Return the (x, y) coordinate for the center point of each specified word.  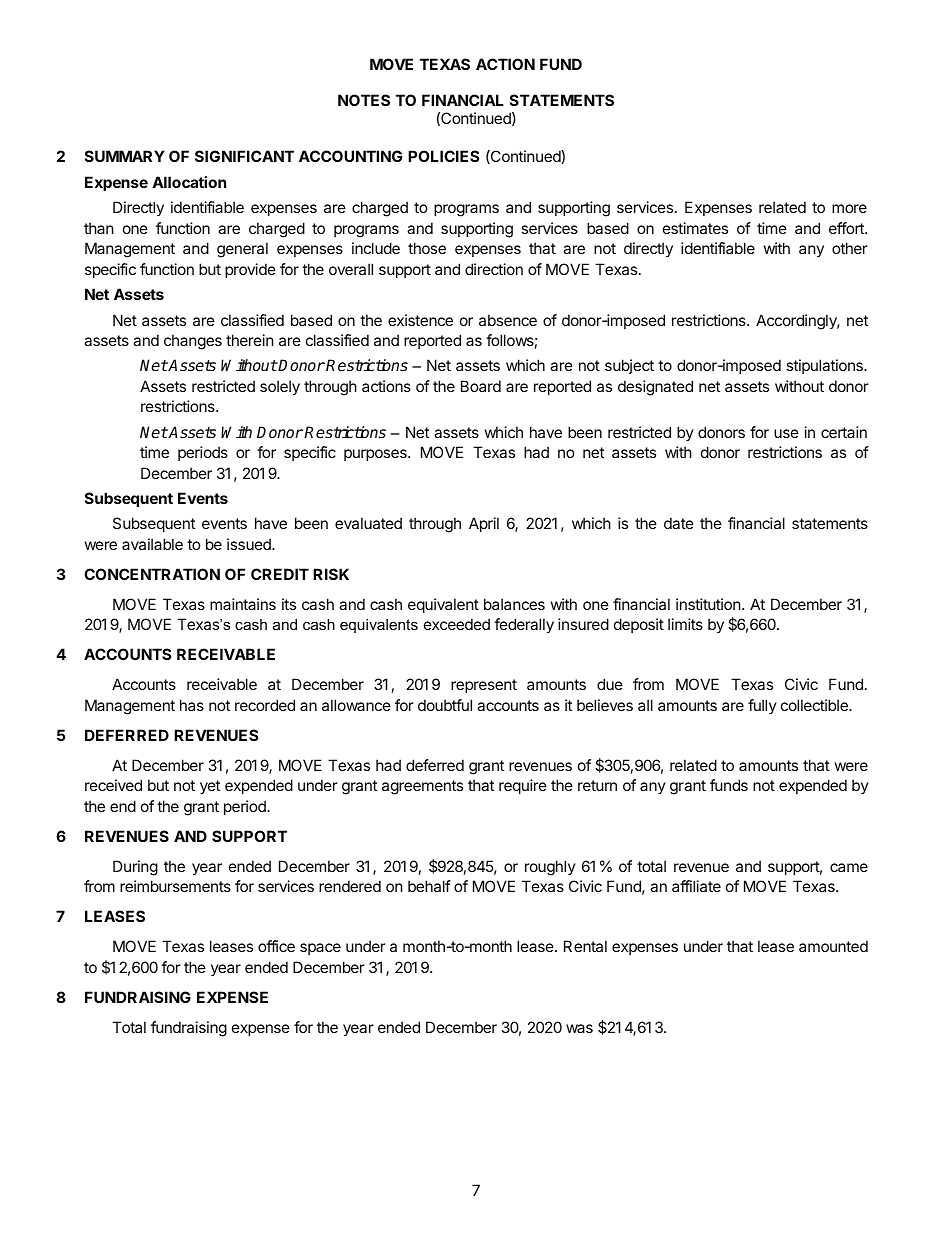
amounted (833, 946)
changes (193, 342)
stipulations (825, 366)
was (579, 1028)
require (523, 786)
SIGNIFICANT (244, 156)
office (276, 946)
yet (210, 787)
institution (709, 604)
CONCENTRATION (152, 574)
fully (762, 706)
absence (508, 320)
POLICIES (443, 156)
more (849, 208)
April (484, 524)
